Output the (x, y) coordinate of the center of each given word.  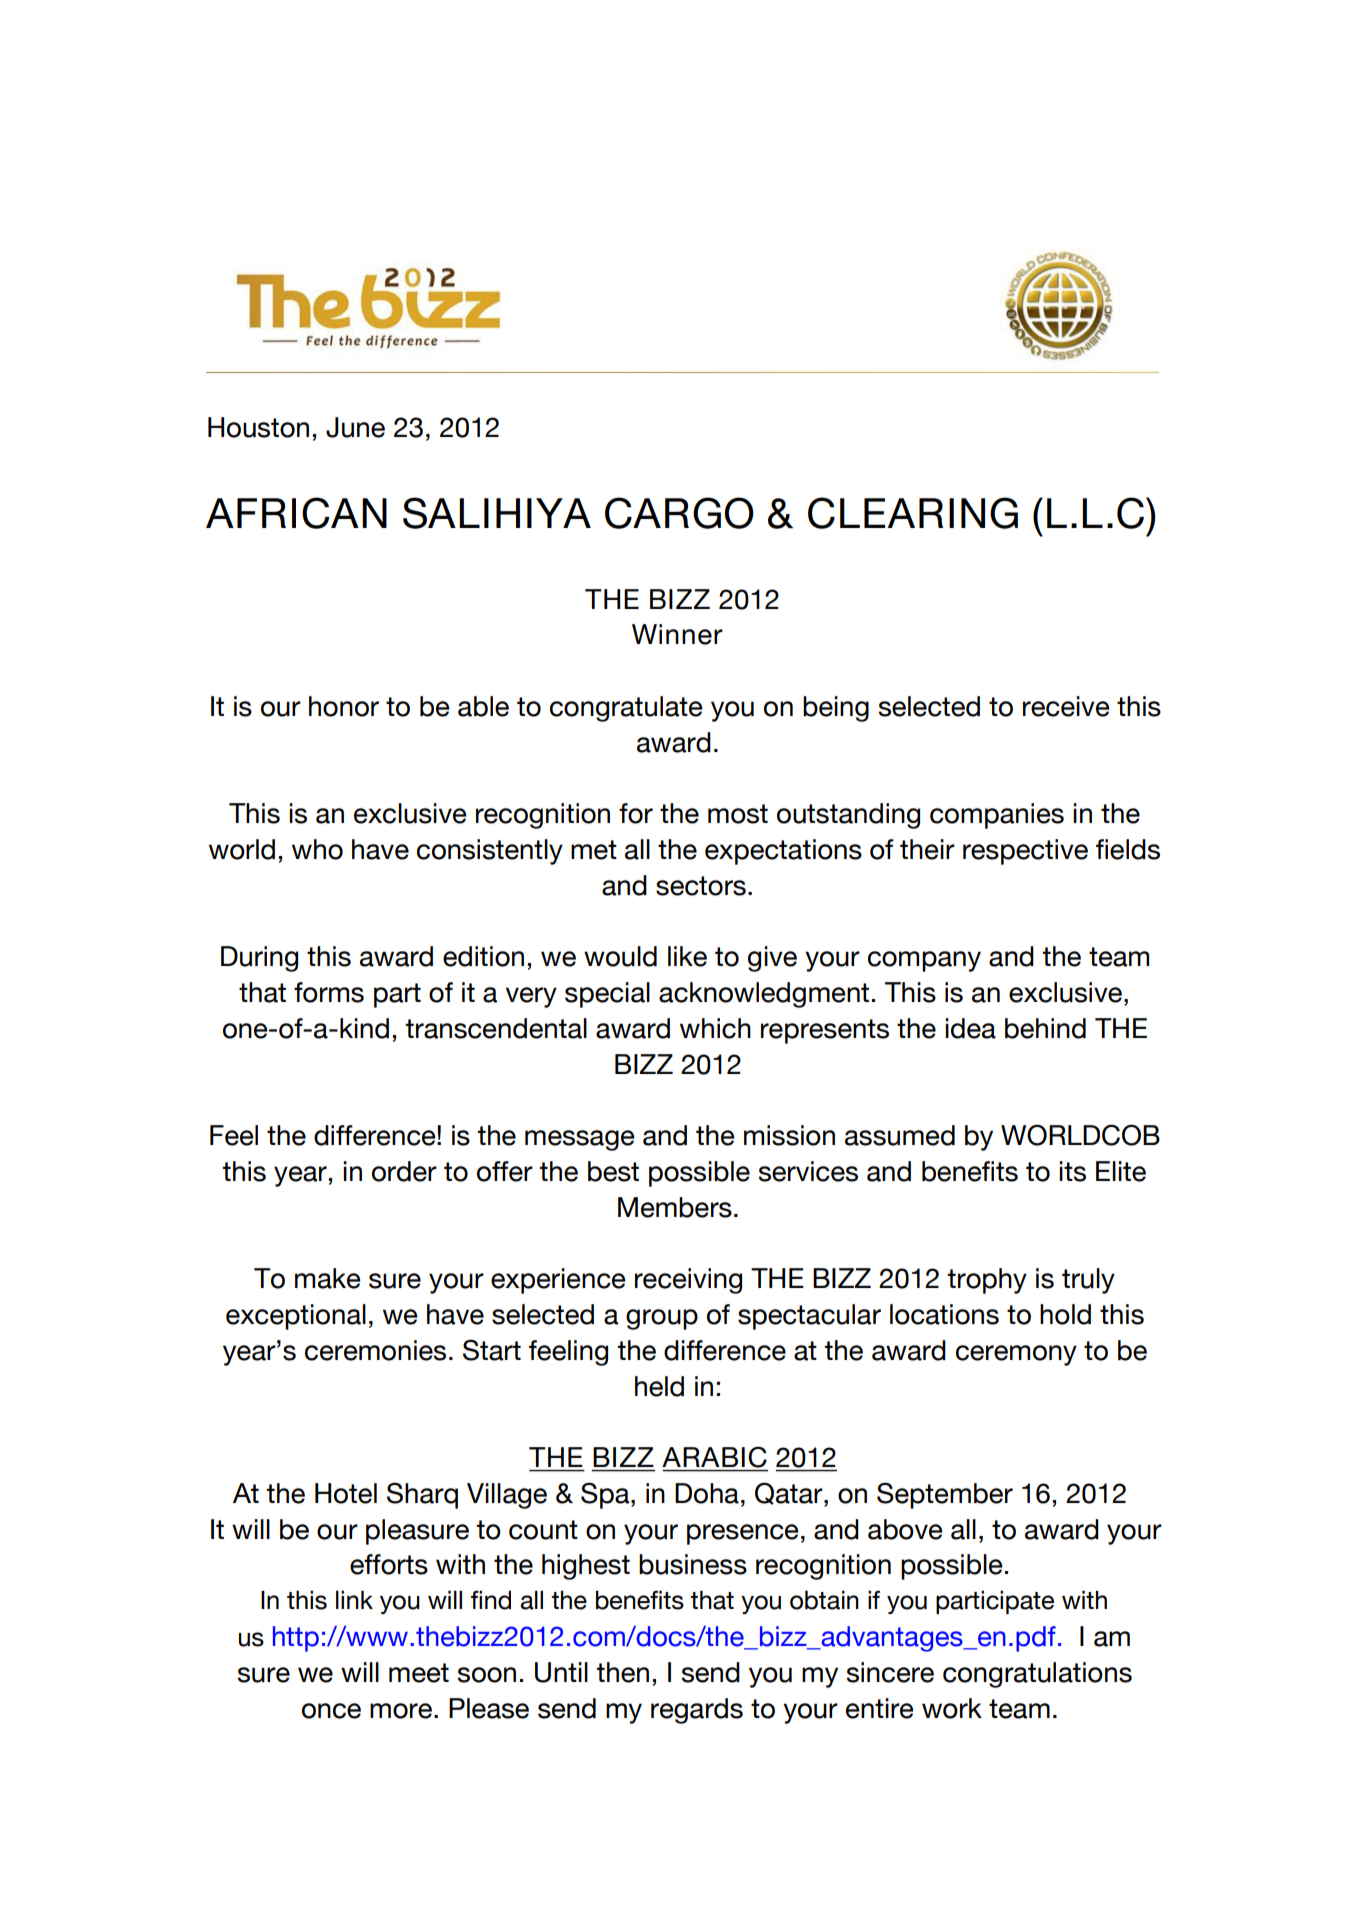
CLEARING (913, 513)
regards (697, 1711)
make (328, 1278)
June (355, 427)
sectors (701, 886)
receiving (688, 1281)
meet (419, 1673)
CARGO (679, 513)
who (317, 849)
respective (1025, 852)
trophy (987, 1281)
